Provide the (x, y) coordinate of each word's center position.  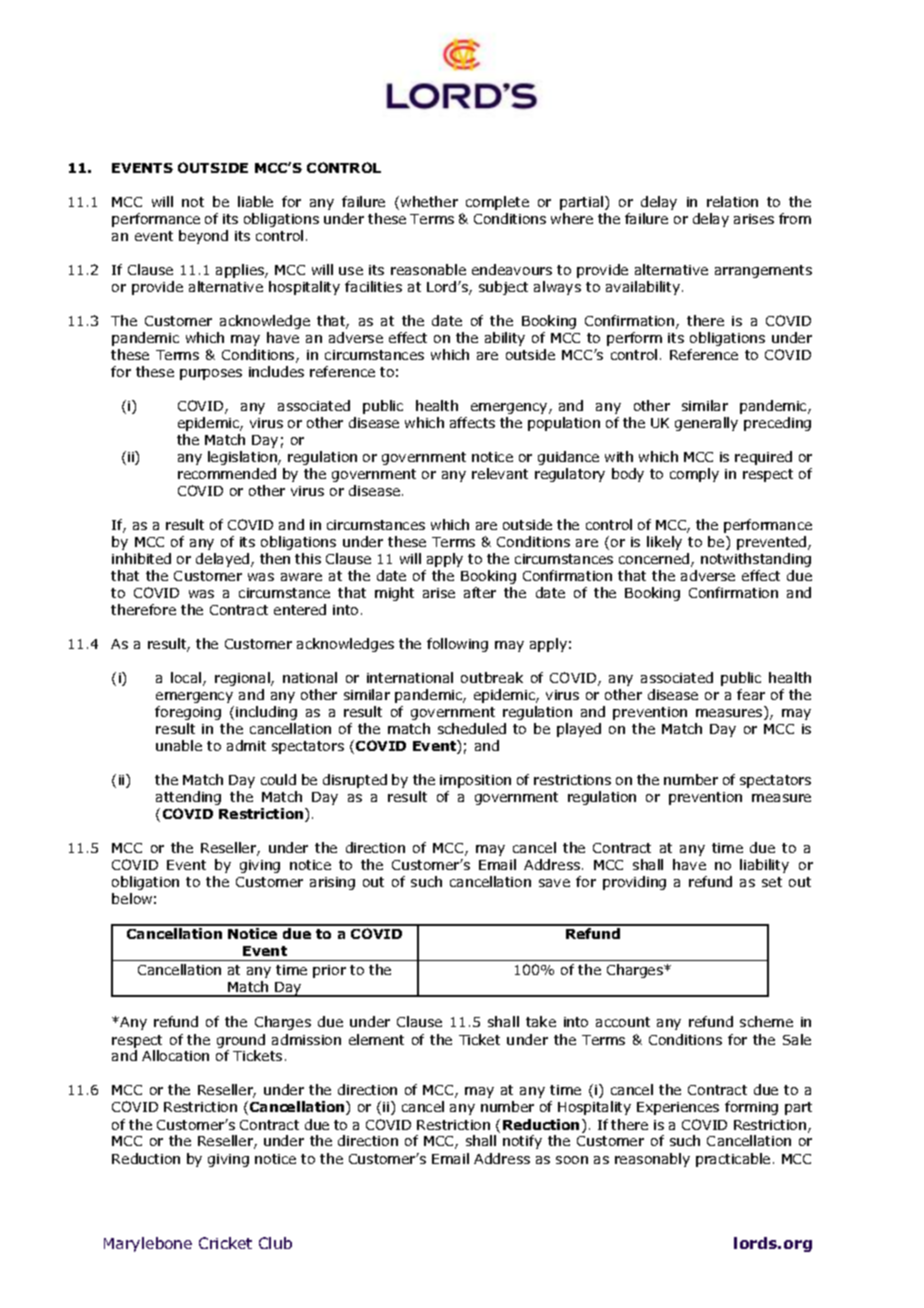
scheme (766, 1021)
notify (522, 1142)
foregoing (188, 713)
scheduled (472, 728)
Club (275, 1243)
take (541, 1021)
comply (694, 475)
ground (241, 1041)
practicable (733, 1160)
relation (732, 201)
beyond (203, 237)
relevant (500, 473)
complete (497, 203)
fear (751, 694)
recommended (227, 473)
